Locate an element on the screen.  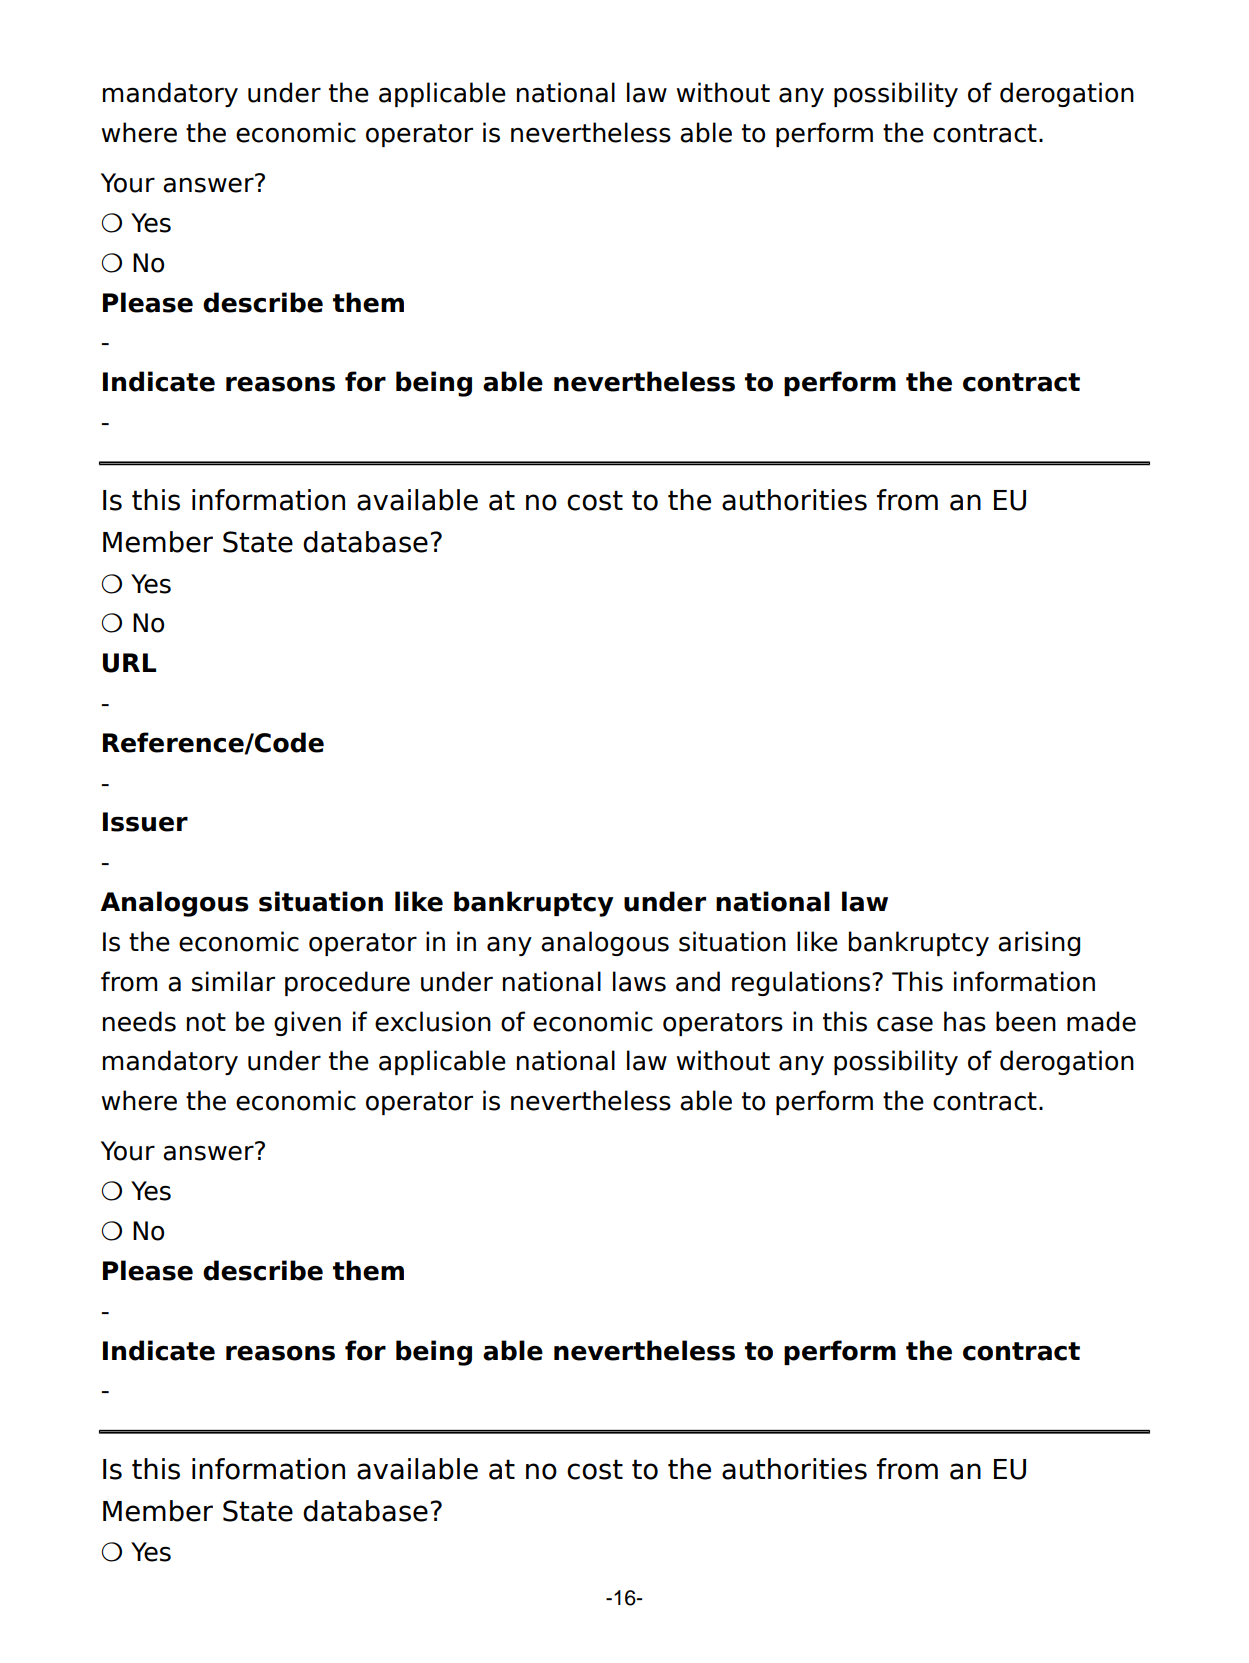
Issuer is located at coordinates (145, 822).
